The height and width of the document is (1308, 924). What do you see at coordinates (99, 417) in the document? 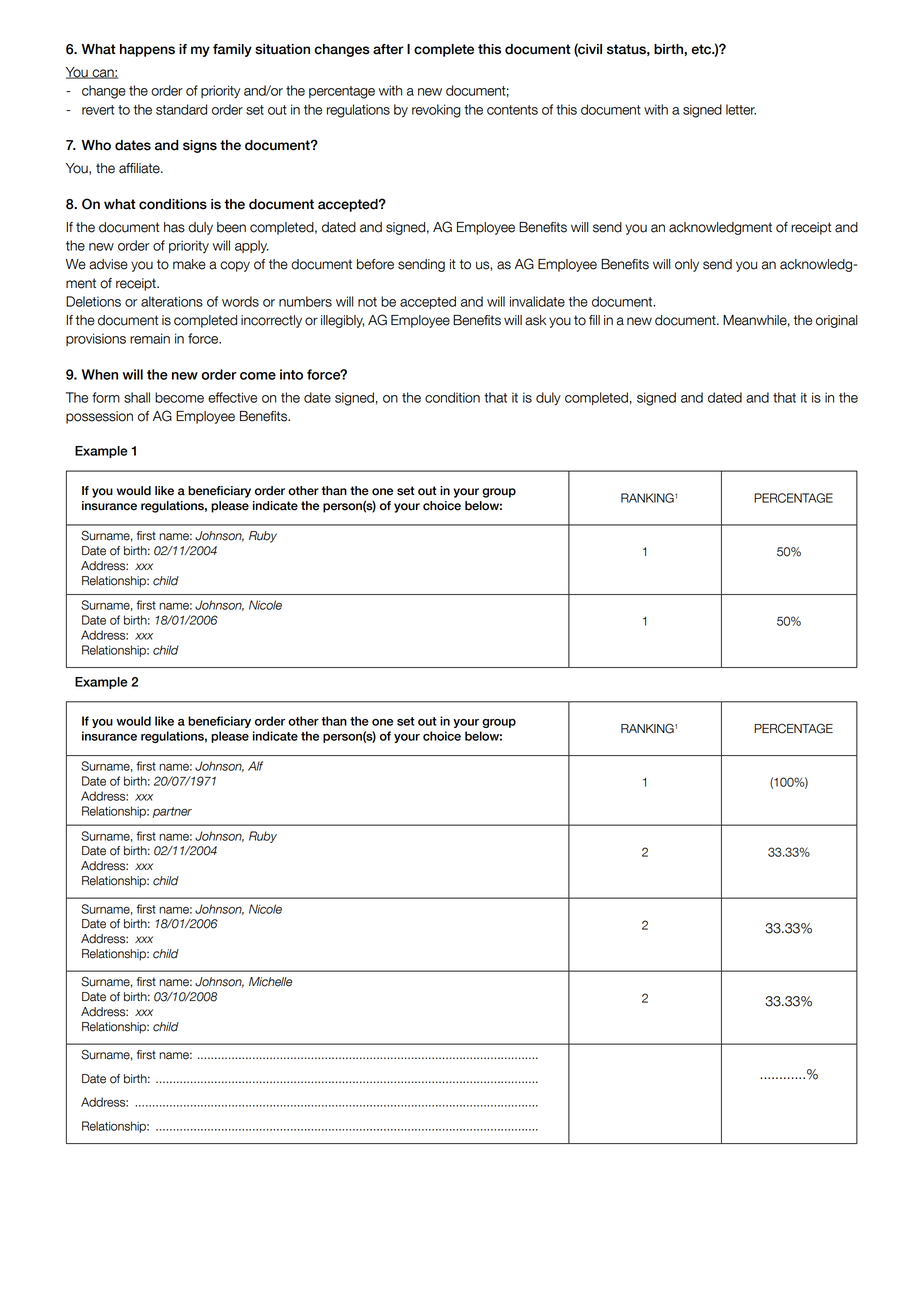
I see `possession` at bounding box center [99, 417].
